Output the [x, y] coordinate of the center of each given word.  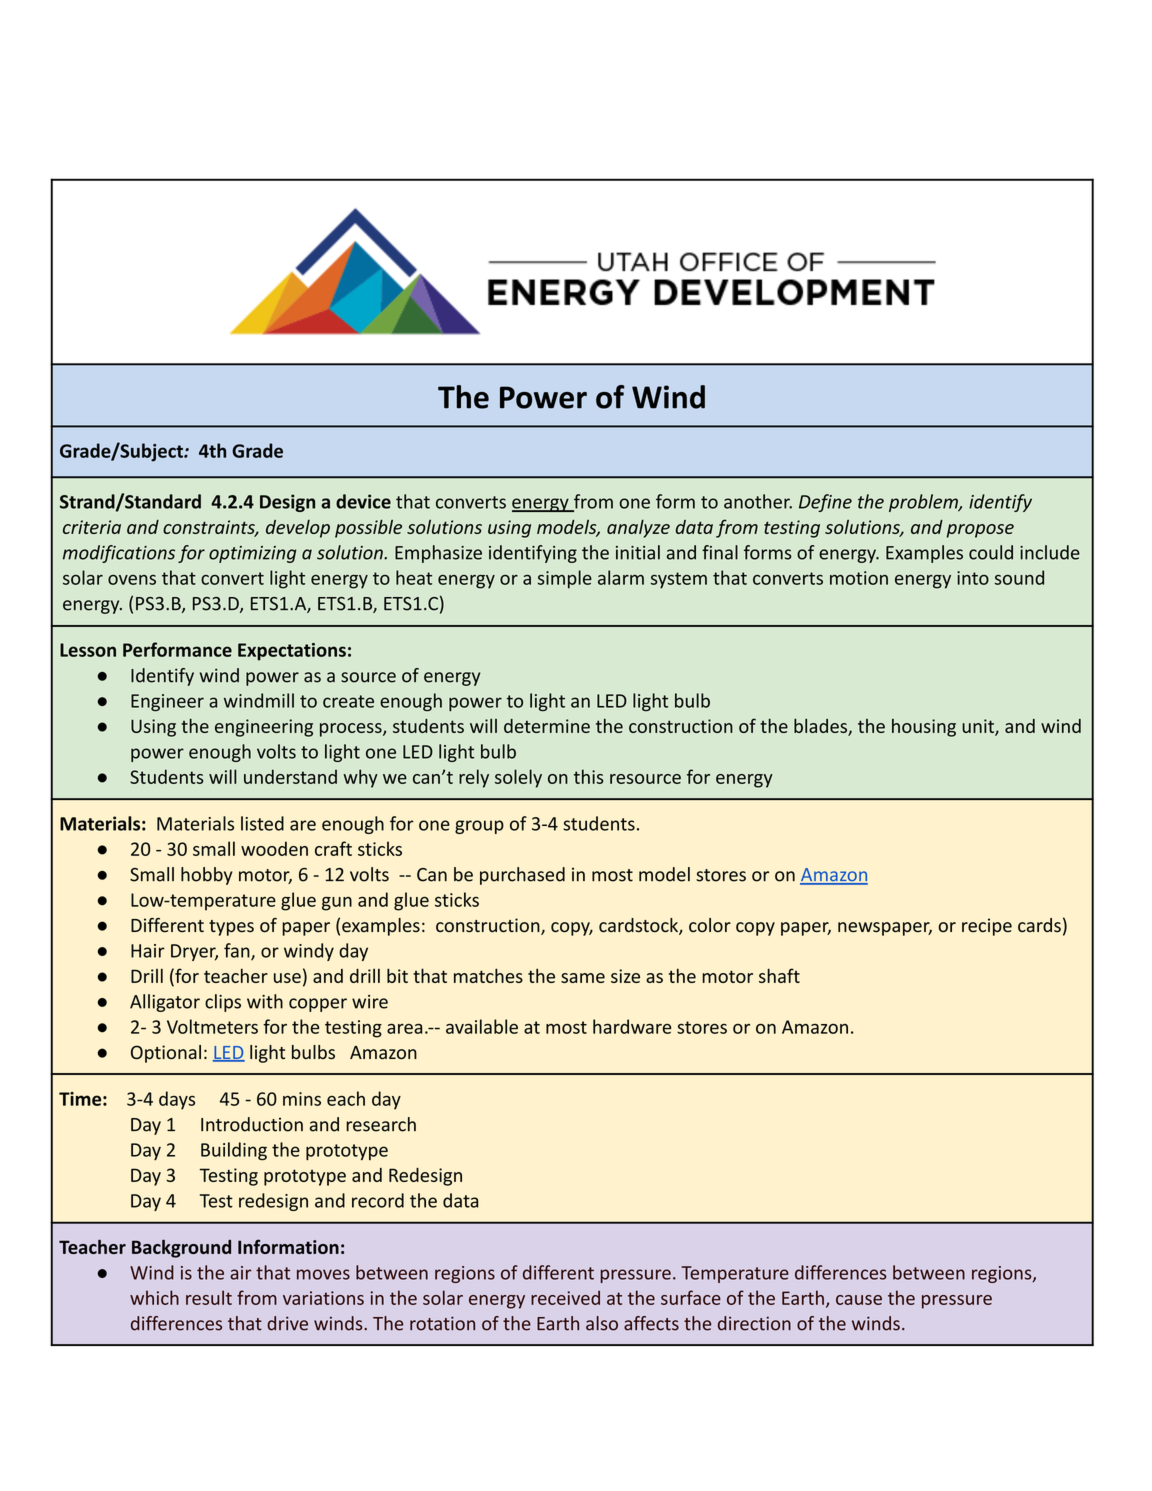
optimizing [252, 554]
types [231, 928]
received [565, 1297]
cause [859, 1300]
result [209, 1297]
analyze [638, 529]
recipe [987, 927]
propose [980, 531]
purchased [522, 876]
